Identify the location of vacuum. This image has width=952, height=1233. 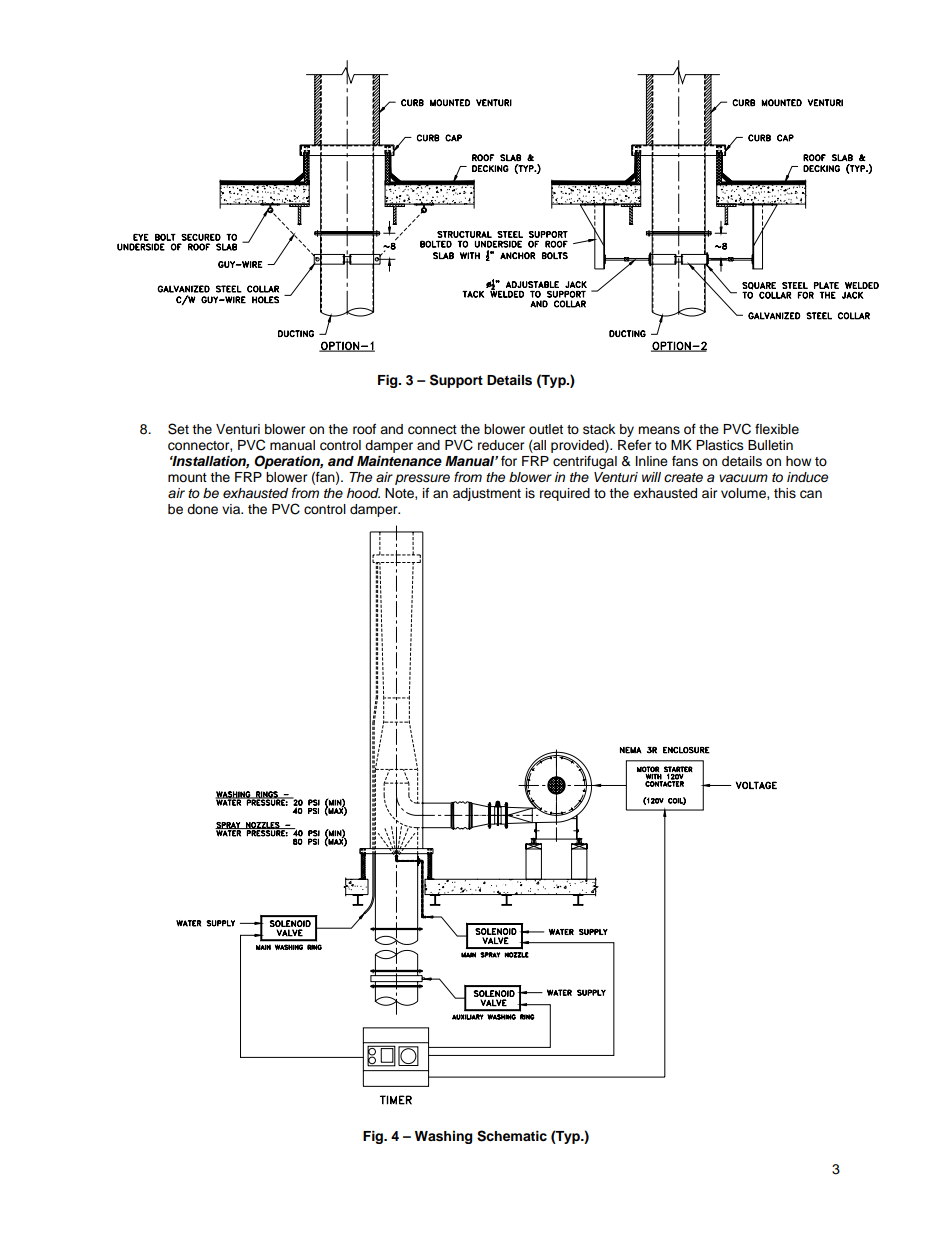
(743, 478).
